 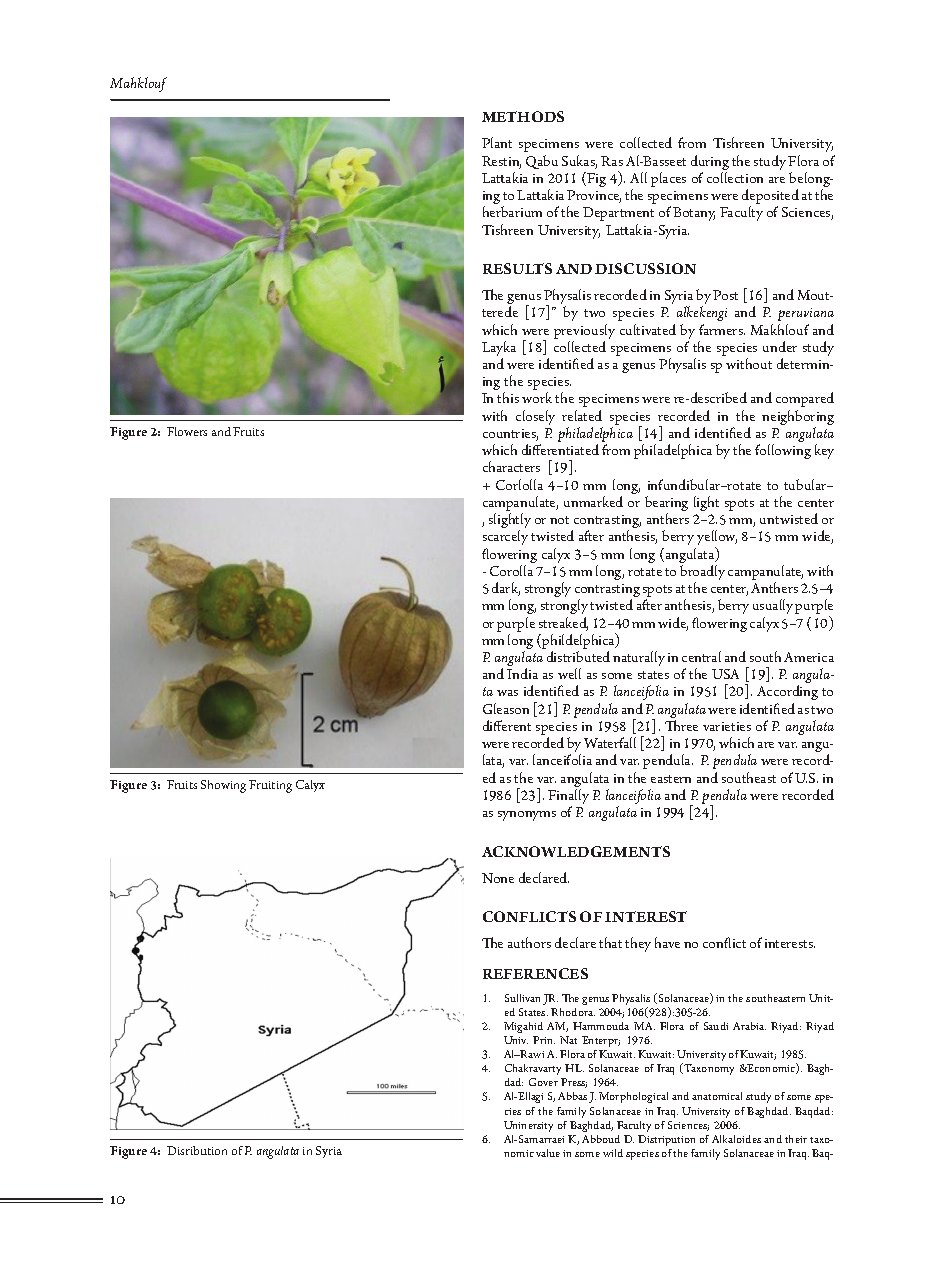 I want to click on Fruiting, so click(x=270, y=786).
